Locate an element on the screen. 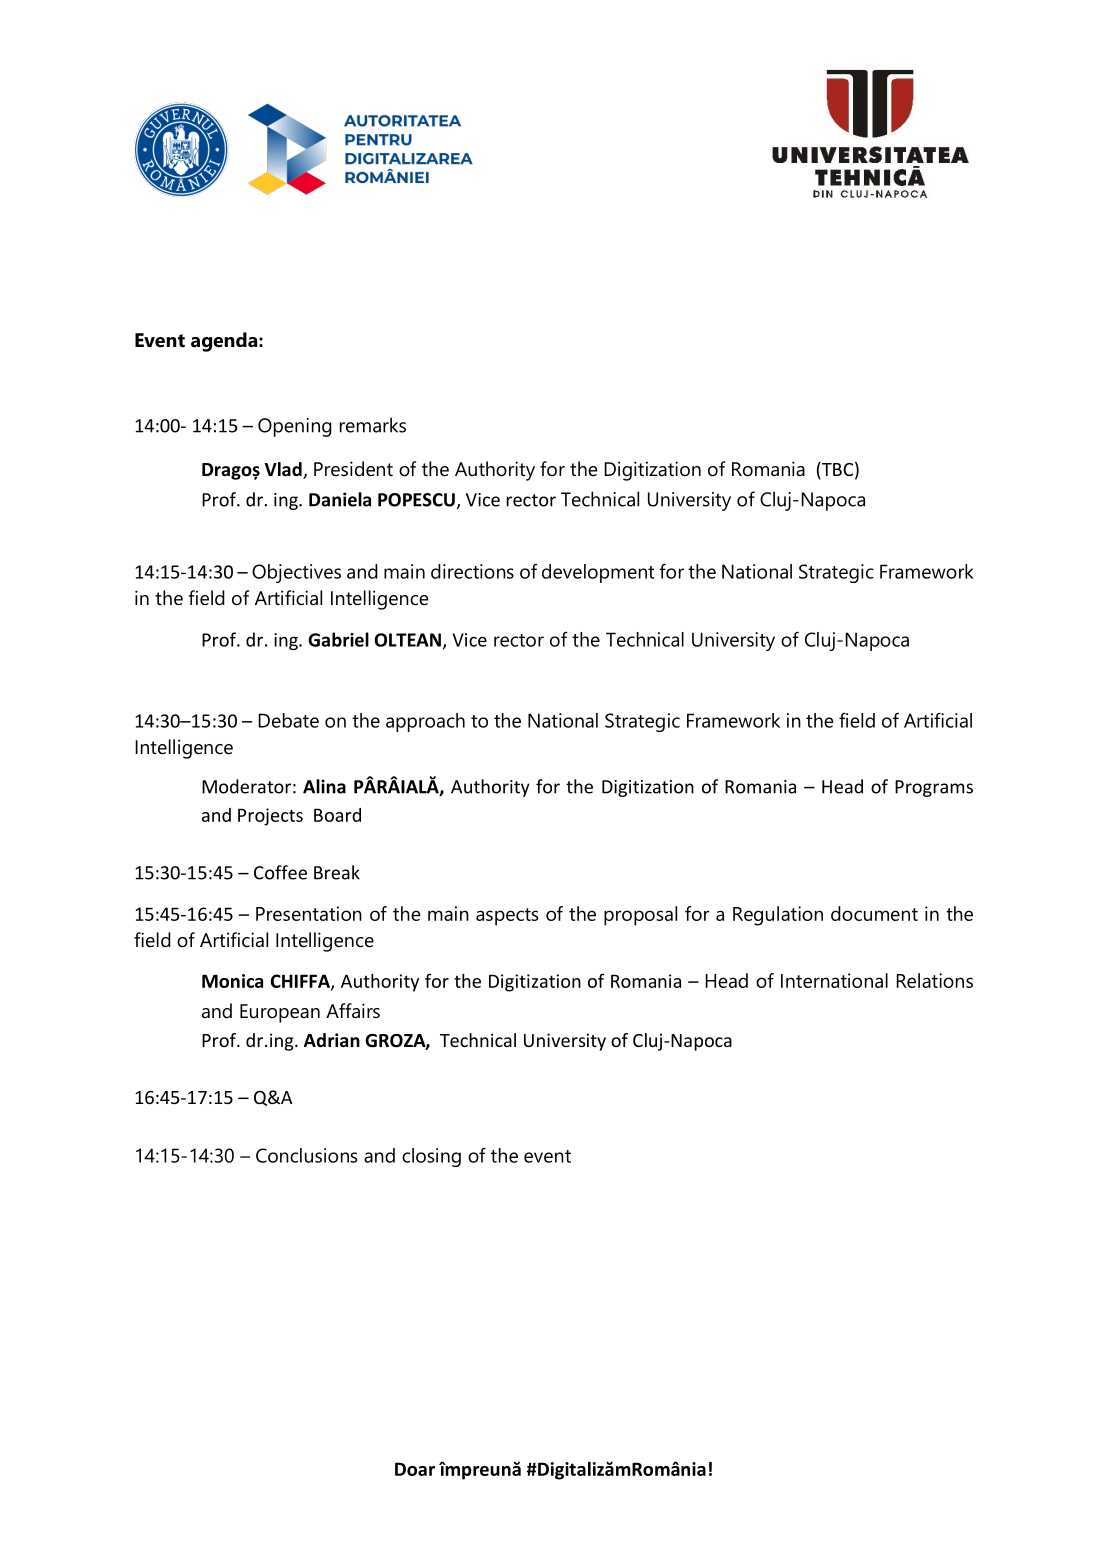 The height and width of the screenshot is (1564, 1107). closing is located at coordinates (431, 1157).
